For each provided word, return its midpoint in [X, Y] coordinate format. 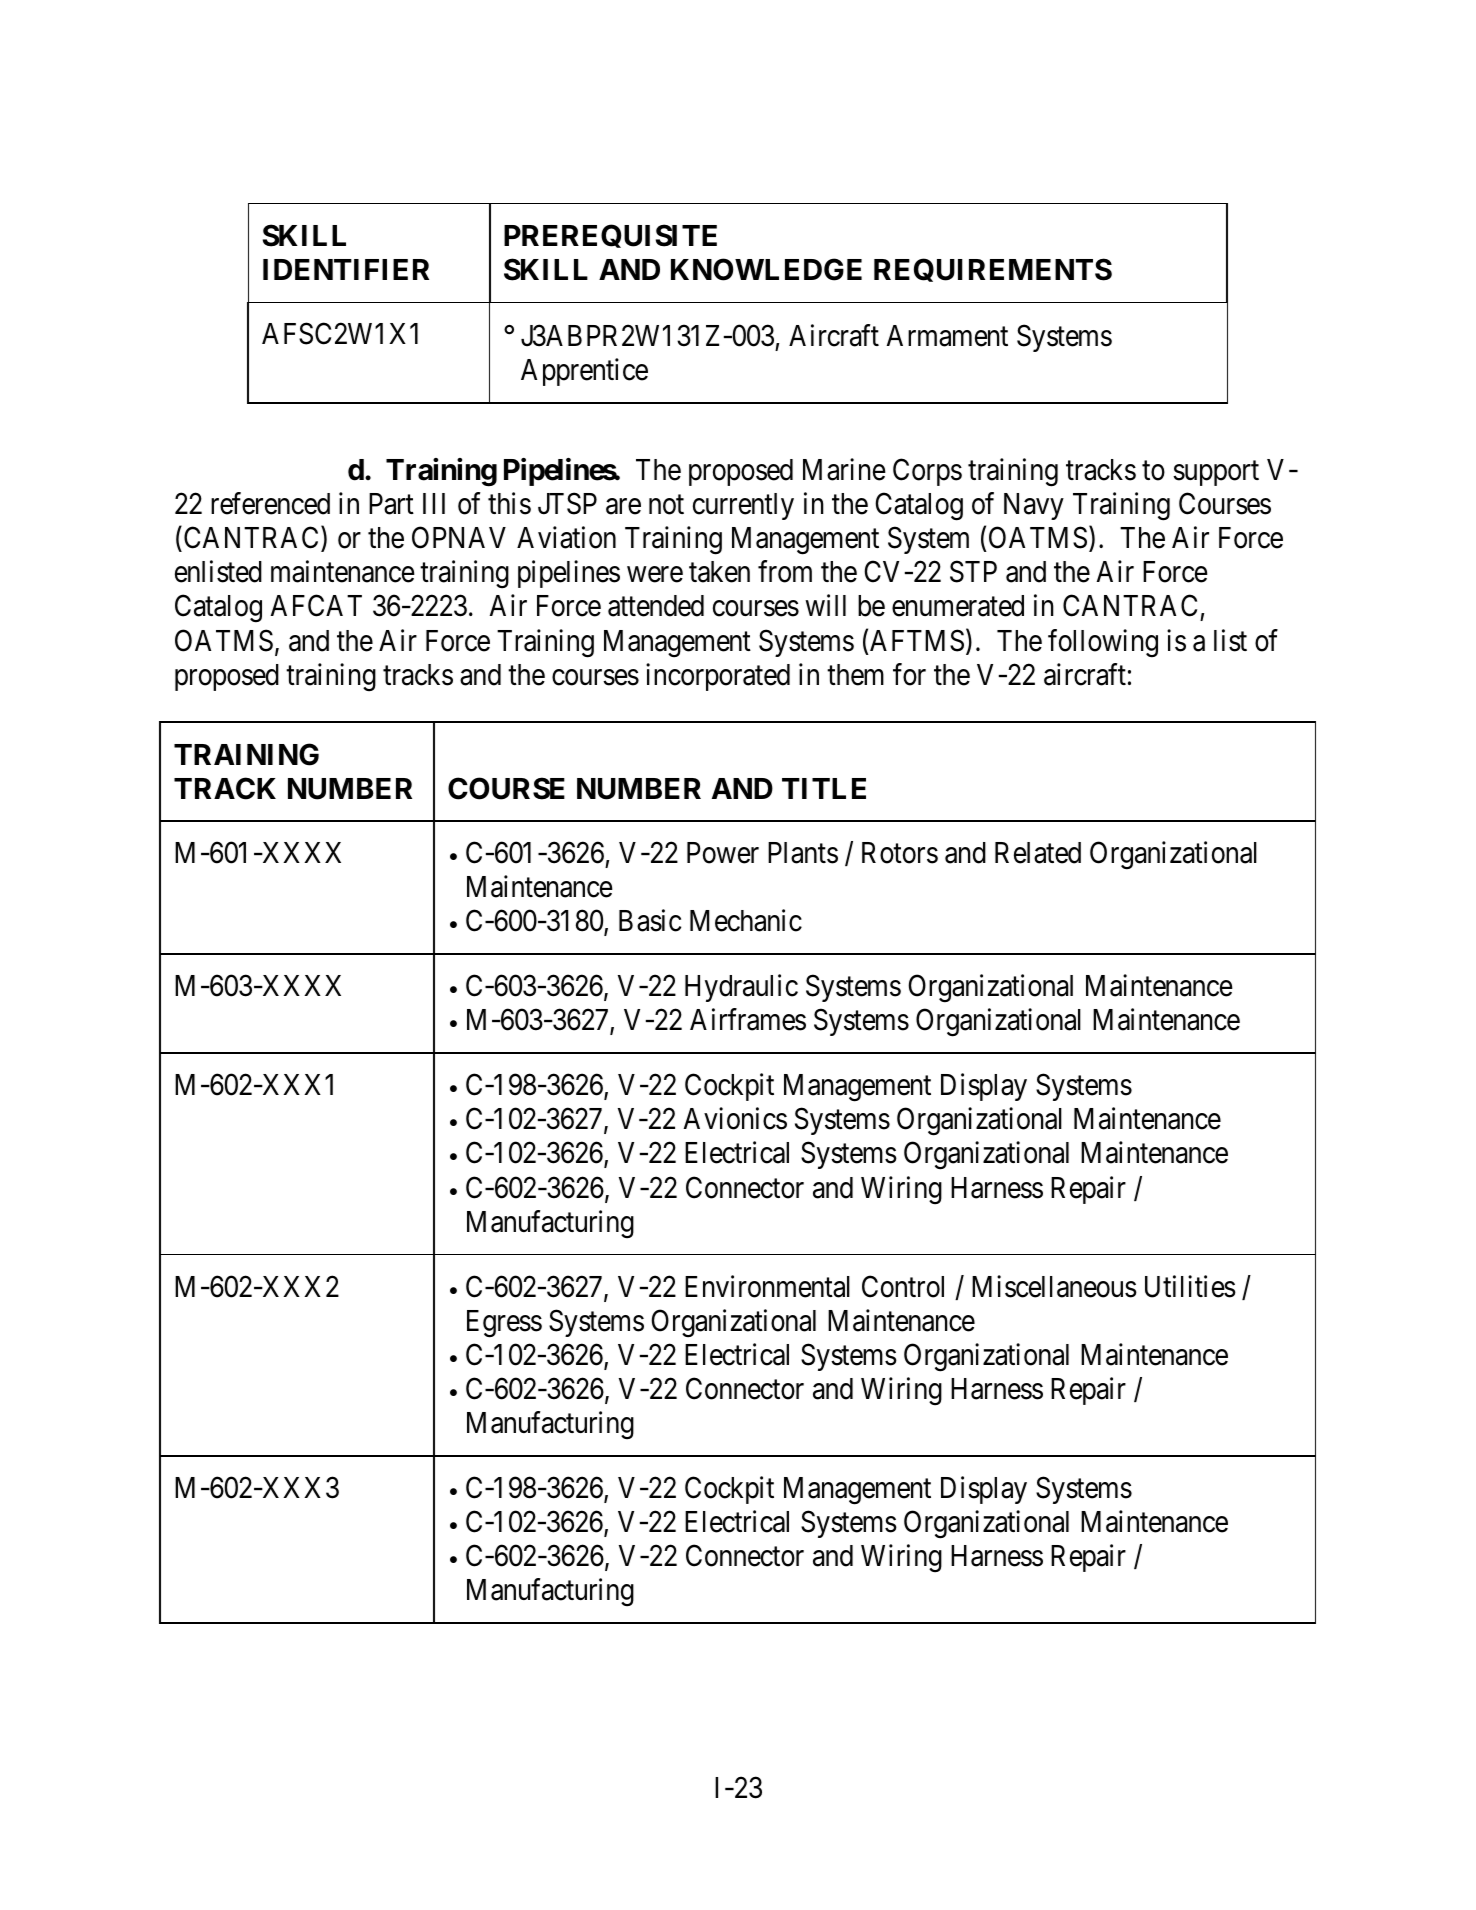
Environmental [767, 1286]
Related [1038, 853]
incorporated [718, 677]
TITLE [824, 788]
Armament [947, 336]
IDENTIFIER [346, 269]
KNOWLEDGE [766, 269]
